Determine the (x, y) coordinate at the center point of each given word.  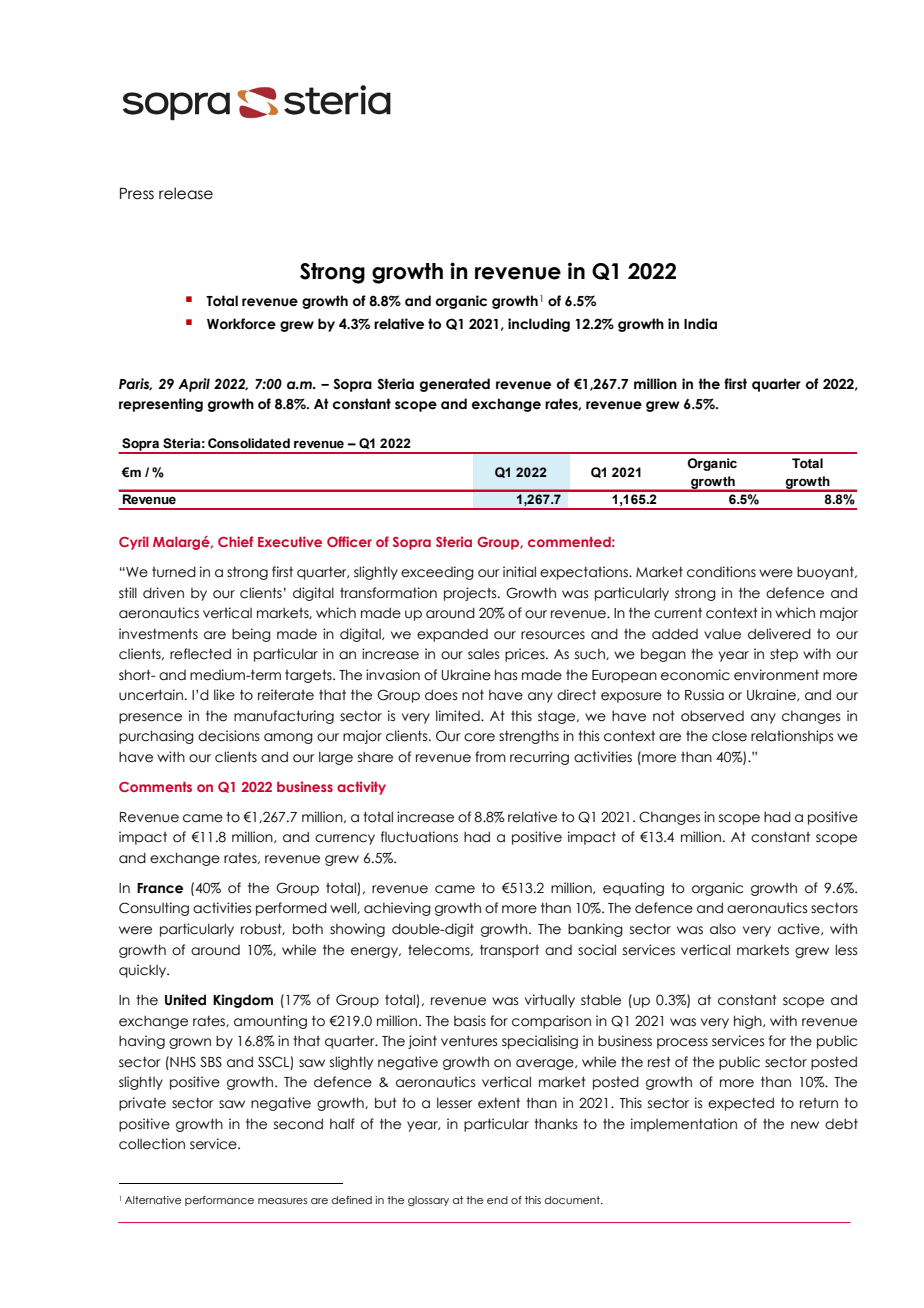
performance (219, 1201)
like (224, 695)
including (539, 325)
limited (459, 716)
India (700, 324)
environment (776, 675)
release (186, 193)
